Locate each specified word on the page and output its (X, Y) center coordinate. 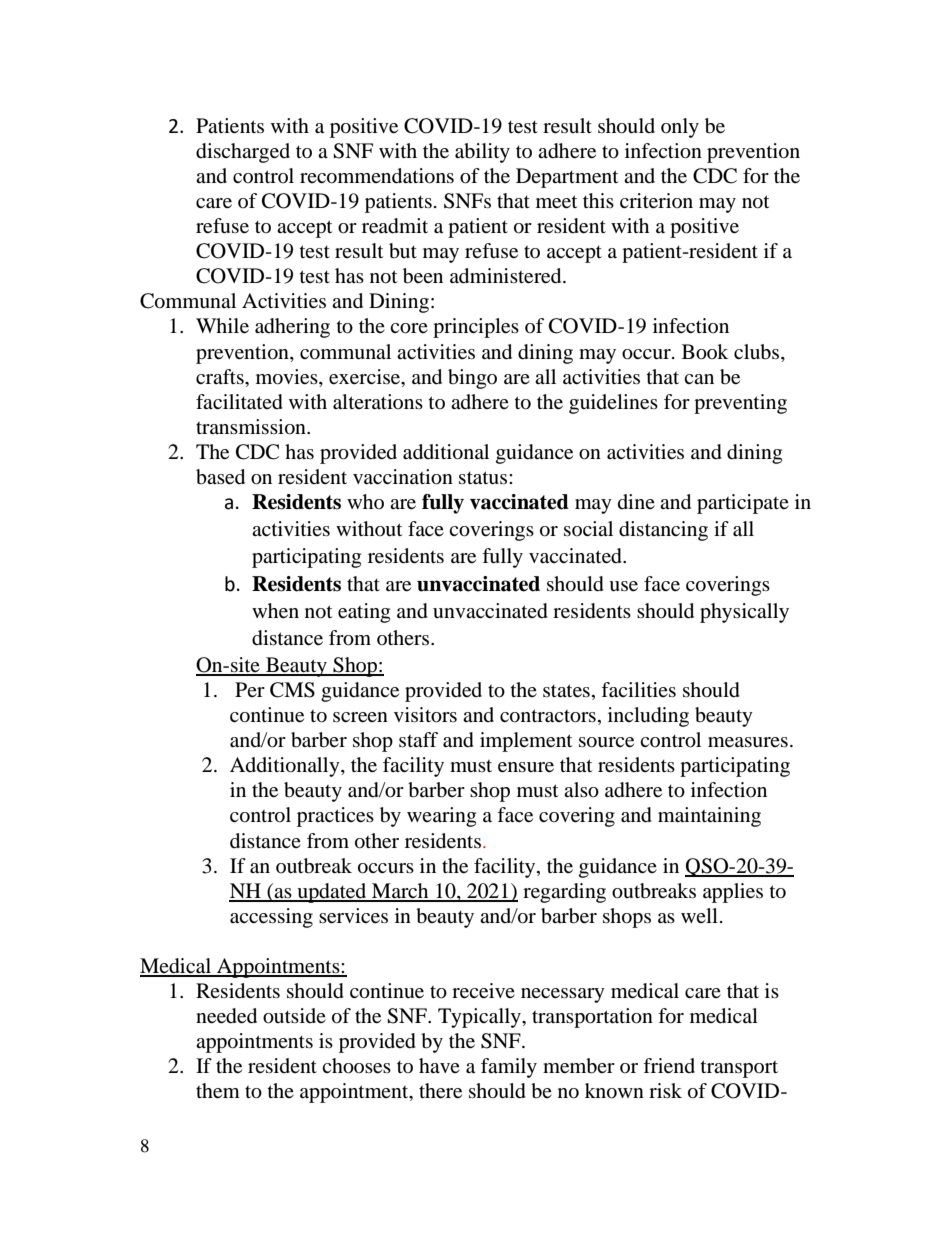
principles (476, 328)
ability (482, 153)
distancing (663, 531)
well (699, 915)
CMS (292, 690)
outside (294, 1016)
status (484, 478)
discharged (243, 153)
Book (705, 352)
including (648, 717)
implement (526, 742)
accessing (271, 918)
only (680, 128)
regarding (564, 893)
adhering (292, 328)
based (220, 477)
